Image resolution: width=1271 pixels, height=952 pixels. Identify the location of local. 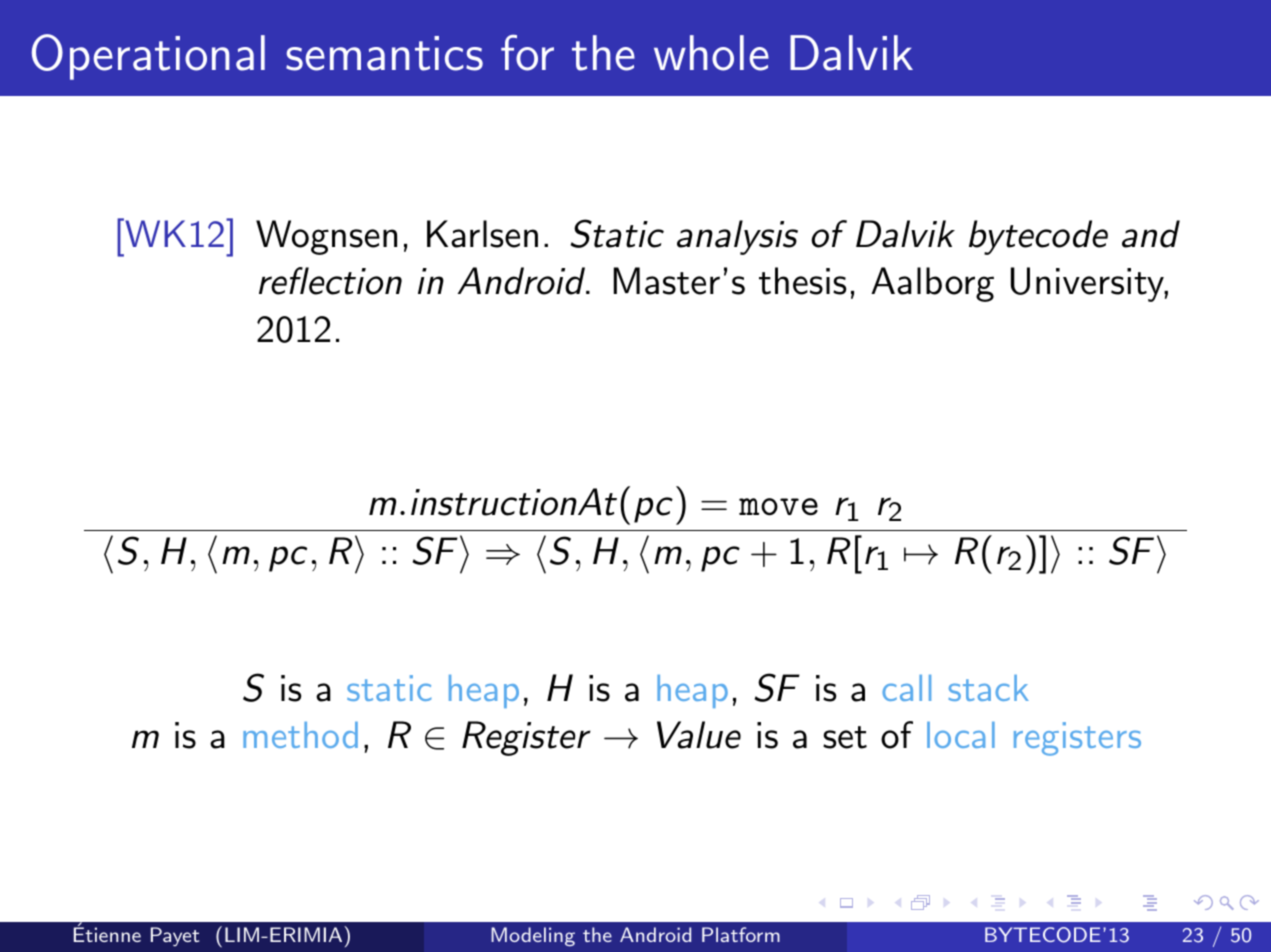
(961, 735).
